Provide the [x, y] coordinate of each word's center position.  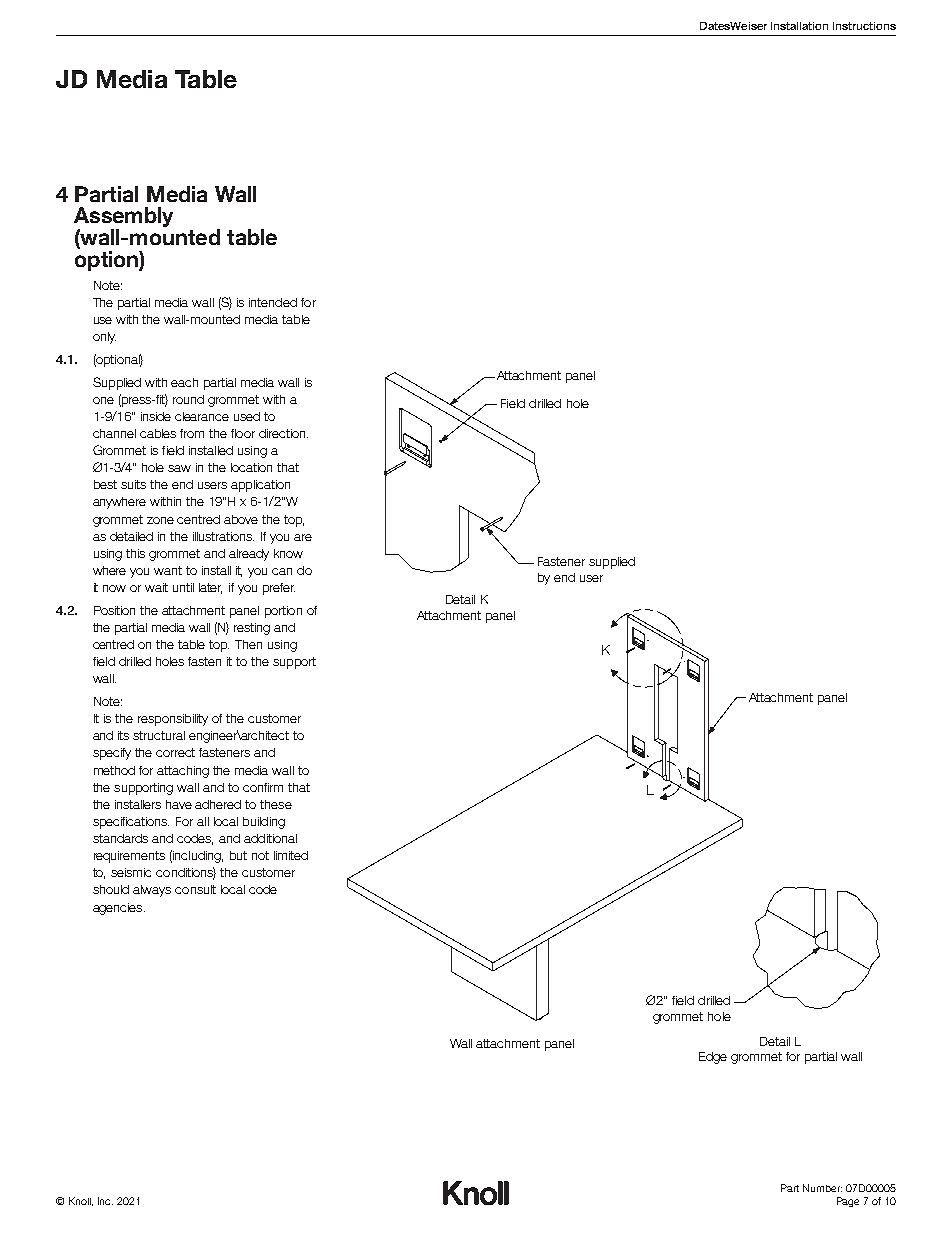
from [192, 433]
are [303, 537]
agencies [119, 909]
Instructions [864, 26]
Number [822, 1188]
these [276, 804]
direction [283, 433]
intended [273, 302]
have [179, 804]
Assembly [123, 218]
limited [291, 855]
